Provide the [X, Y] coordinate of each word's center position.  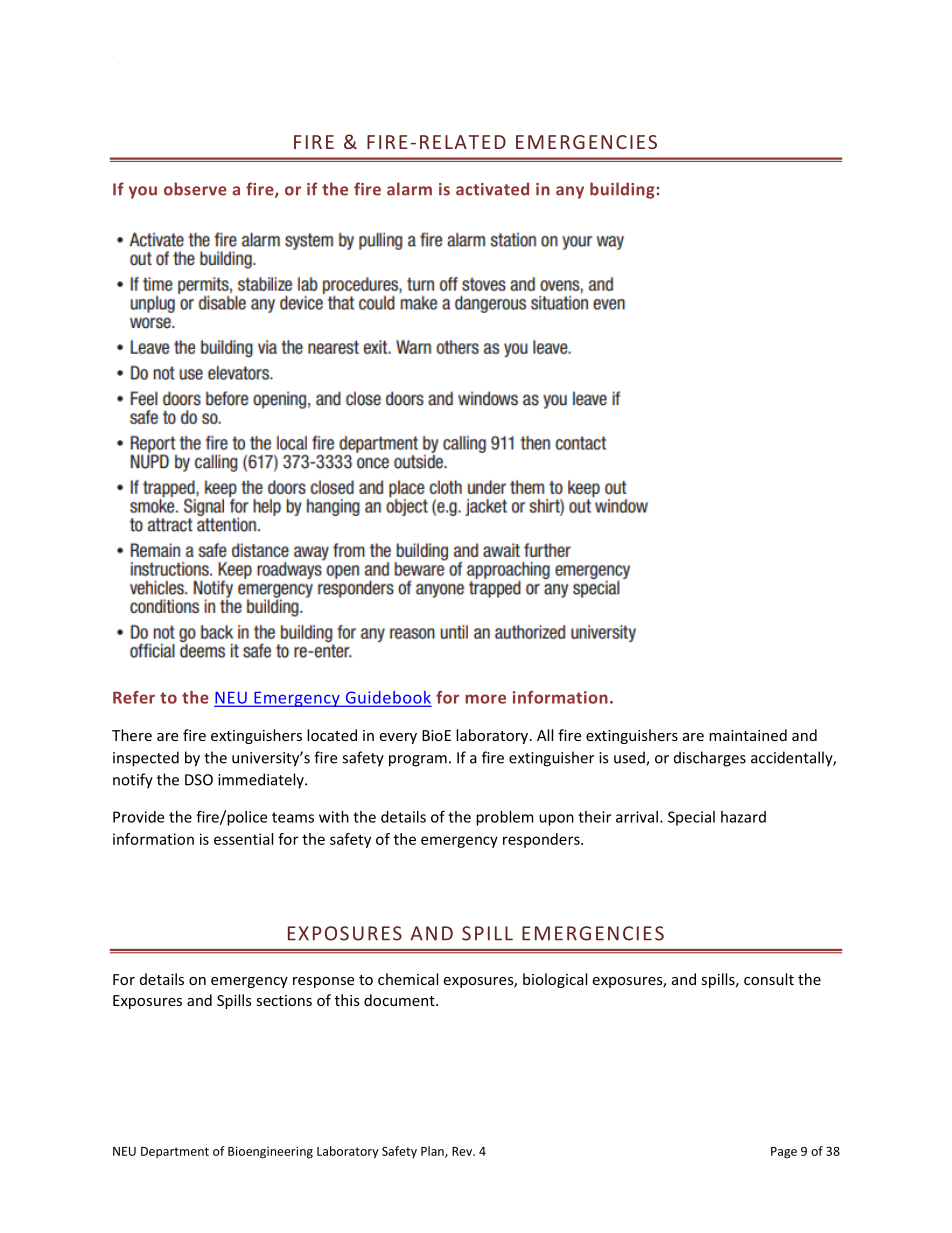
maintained [748, 735]
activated [492, 189]
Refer [134, 697]
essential [243, 839]
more [485, 699]
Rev [463, 1151]
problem [505, 818]
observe [195, 189]
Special [691, 818]
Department [175, 1152]
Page [784, 1153]
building [622, 190]
